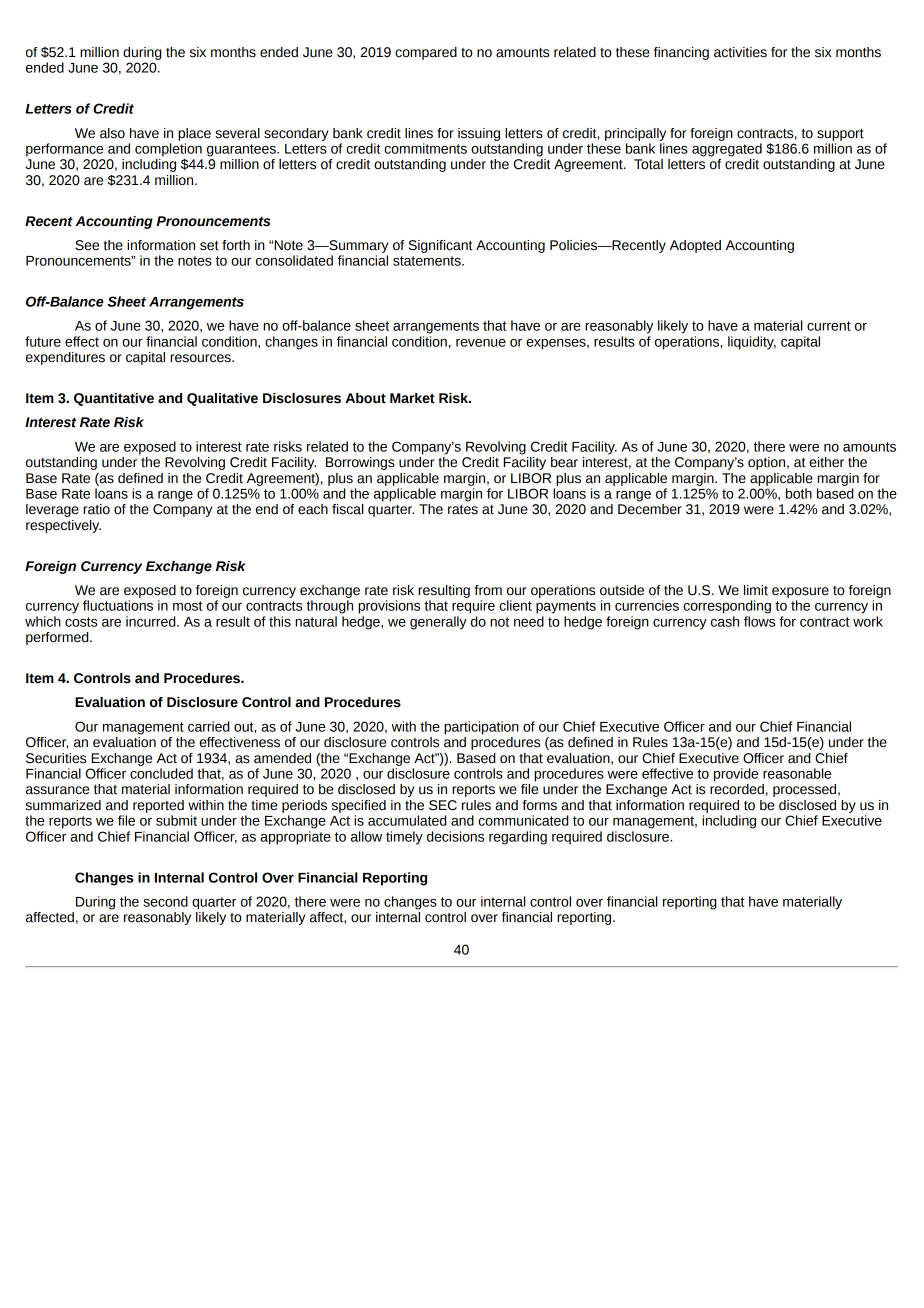 This screenshot has width=924, height=1308. Describe the element at coordinates (118, 605) in the screenshot. I see `fluctuations` at that location.
